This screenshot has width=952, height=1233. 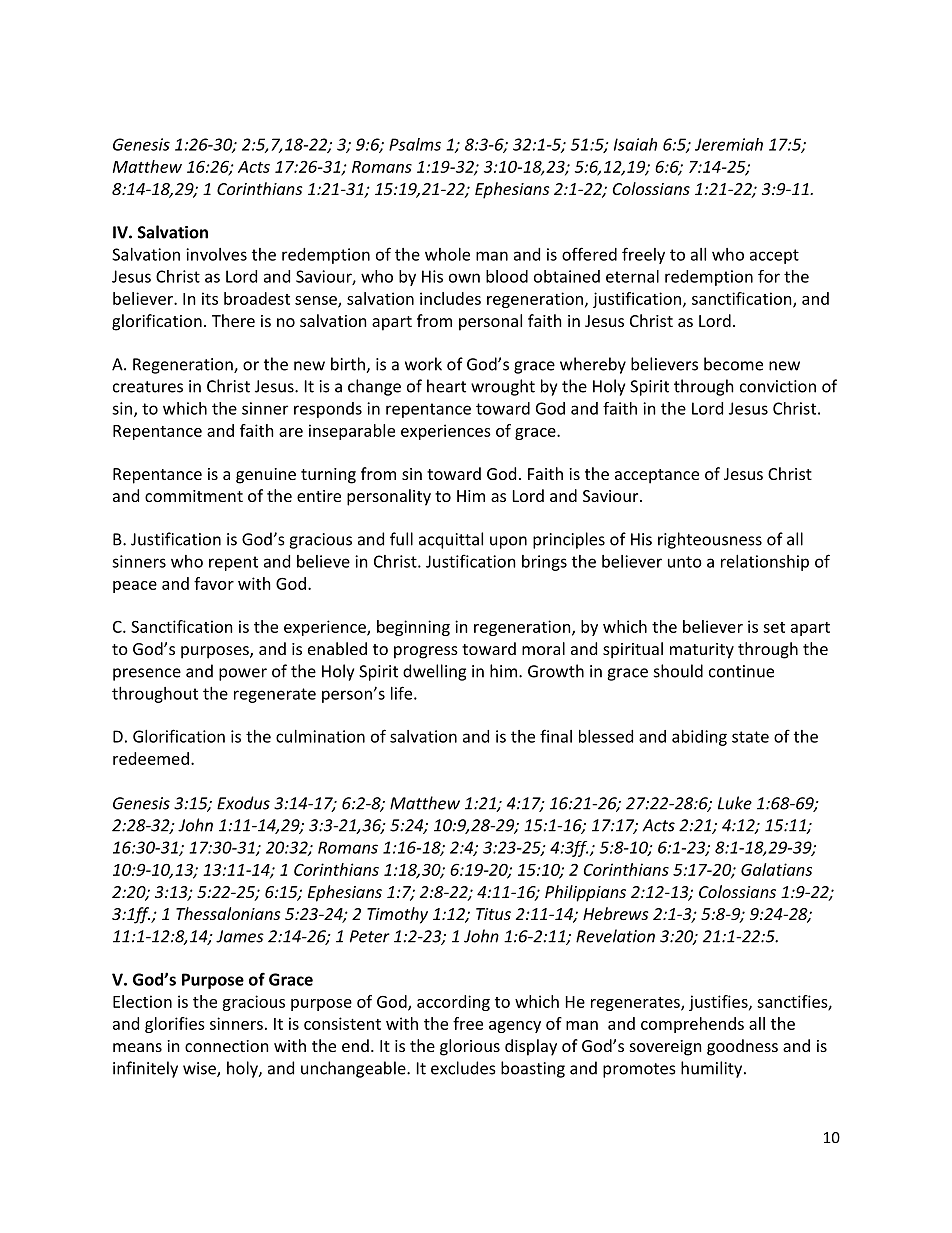 What do you see at coordinates (729, 144) in the screenshot?
I see `Jeremiah` at bounding box center [729, 144].
